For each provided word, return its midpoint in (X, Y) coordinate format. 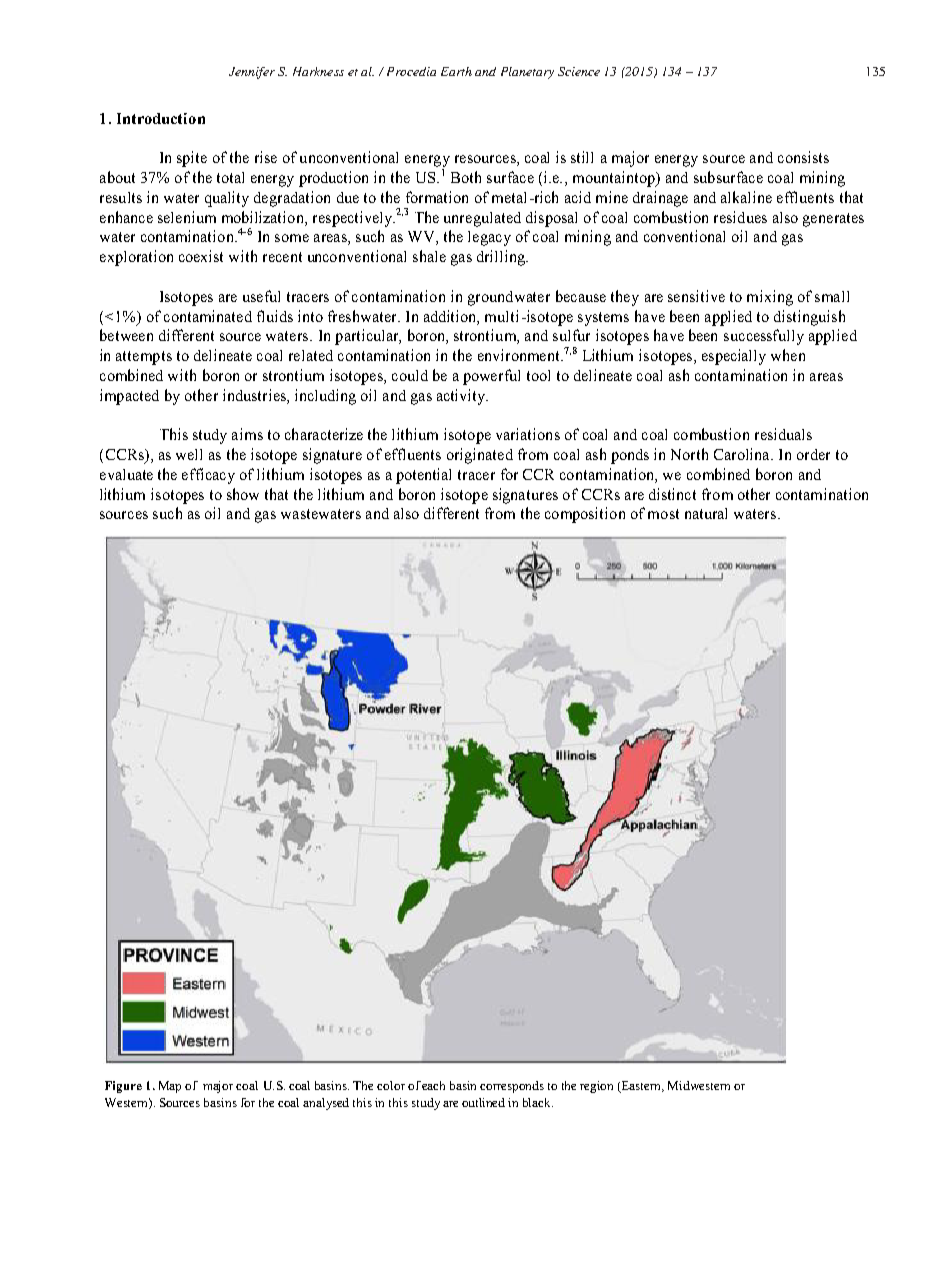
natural (706, 513)
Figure (123, 1087)
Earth (456, 71)
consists (803, 157)
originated (480, 456)
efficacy (208, 476)
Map (170, 1087)
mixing (770, 298)
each (433, 1085)
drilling (502, 258)
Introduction (161, 118)
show (243, 494)
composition (585, 515)
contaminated (208, 316)
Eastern (642, 1087)
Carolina (743, 454)
